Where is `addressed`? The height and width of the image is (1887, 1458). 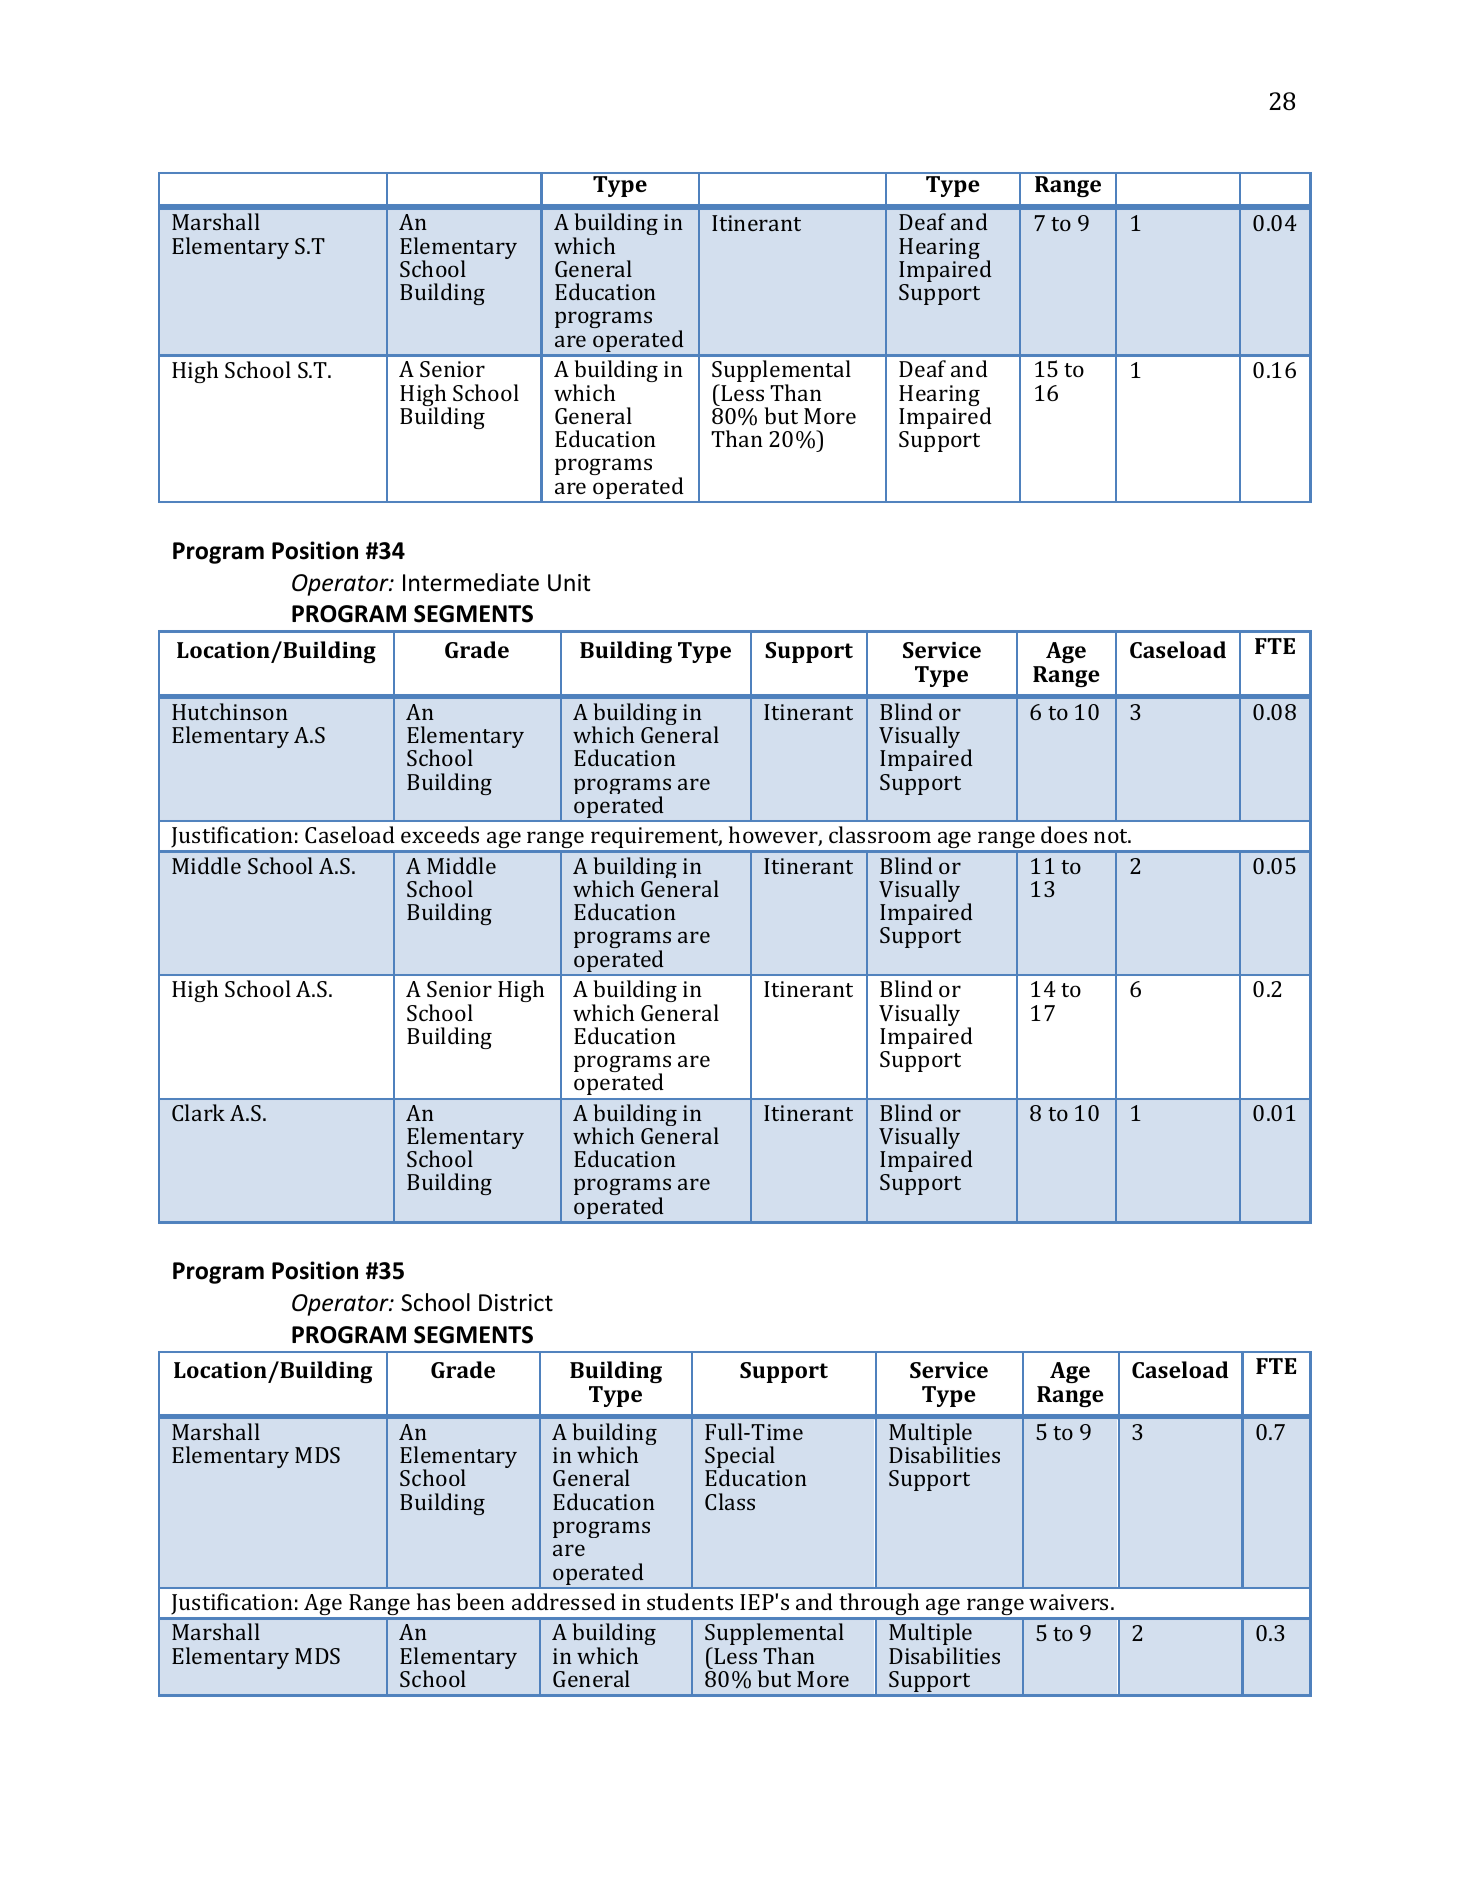
addressed is located at coordinates (564, 1601).
